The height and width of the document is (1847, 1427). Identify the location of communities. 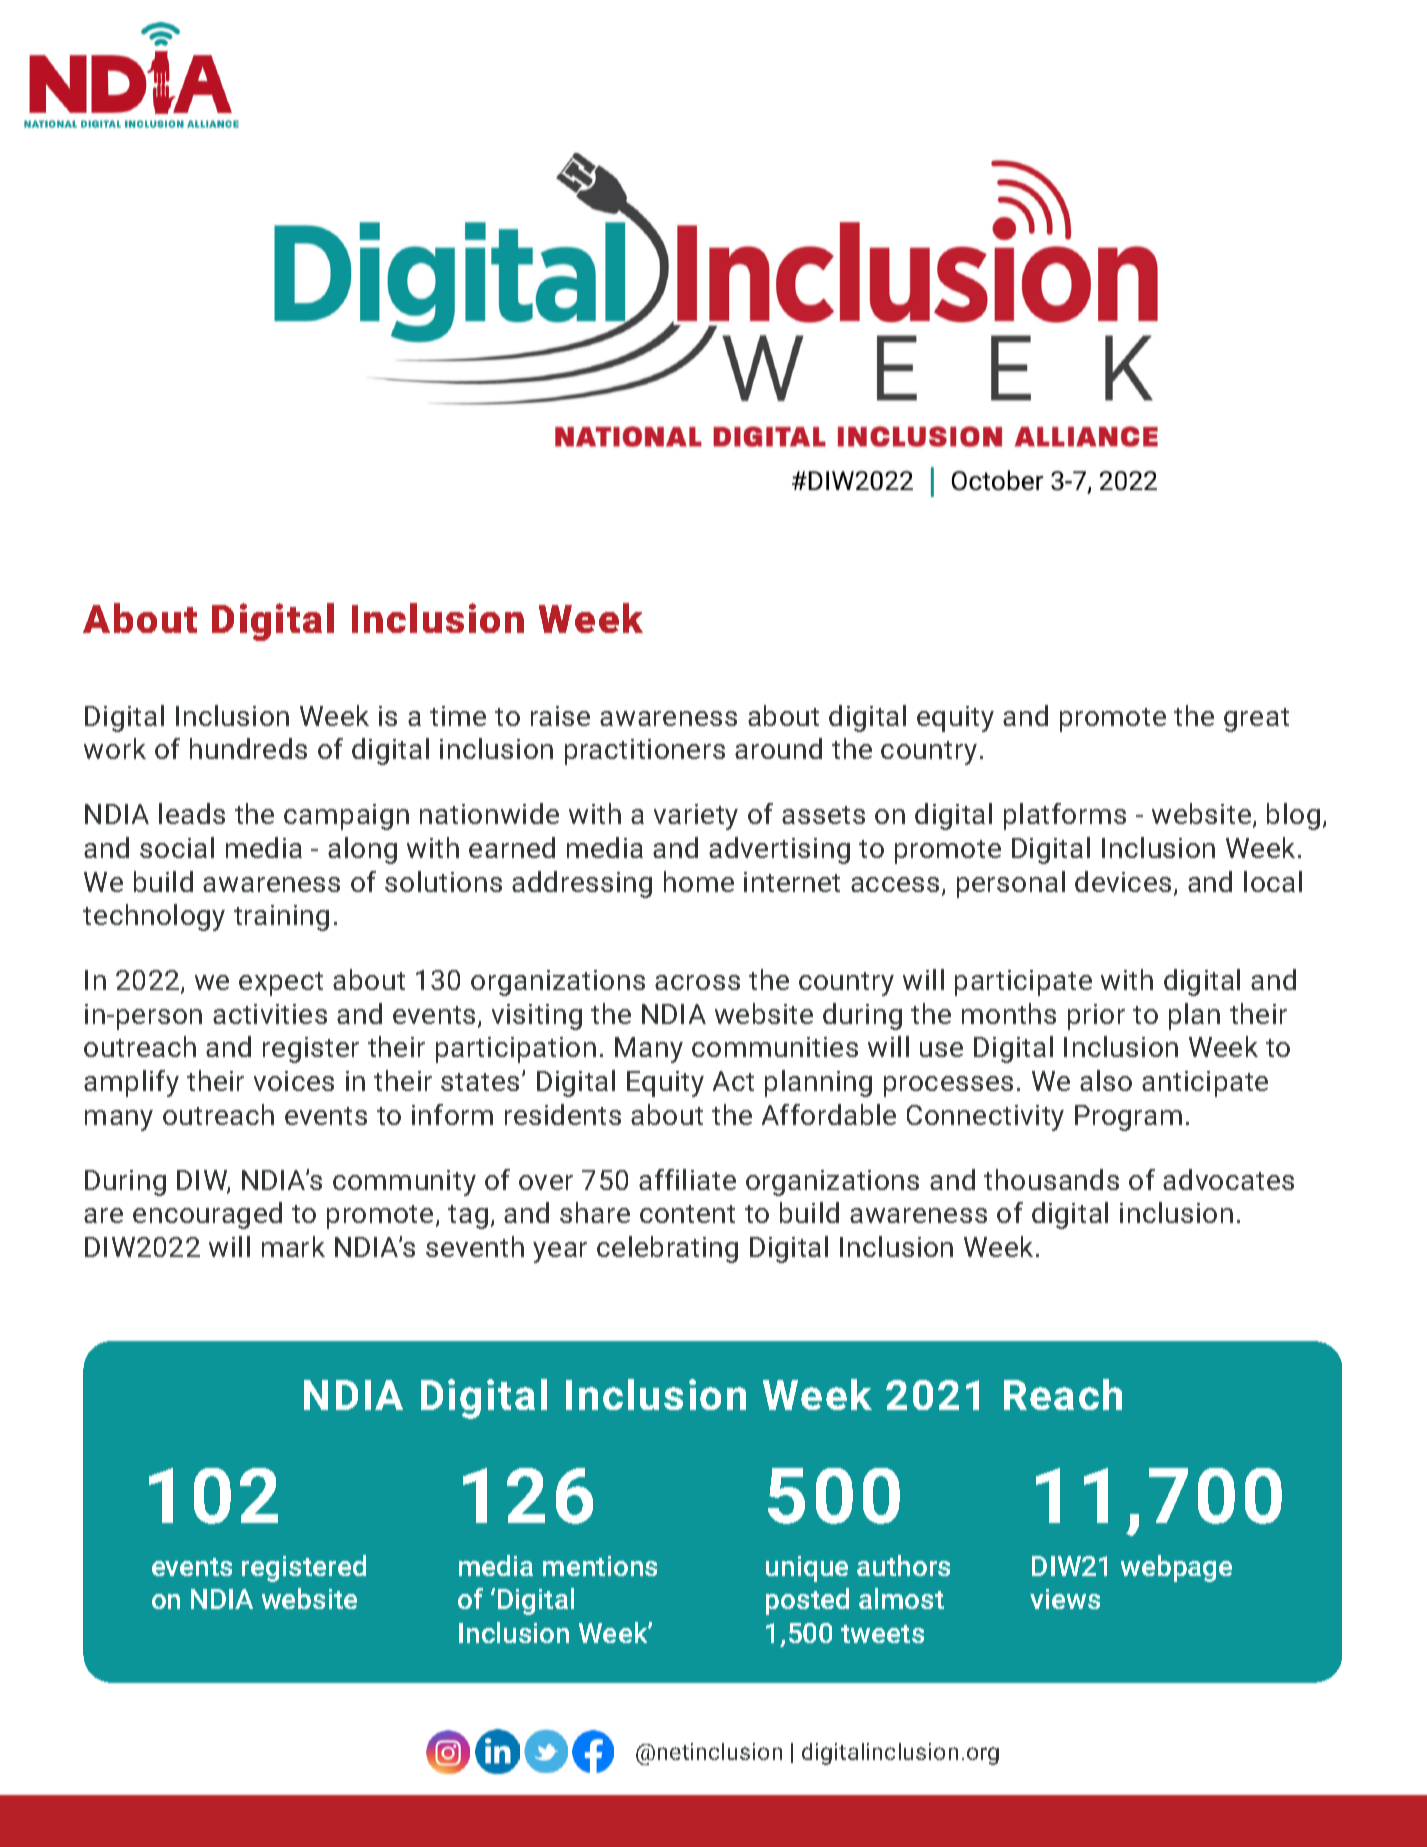
(775, 1047).
